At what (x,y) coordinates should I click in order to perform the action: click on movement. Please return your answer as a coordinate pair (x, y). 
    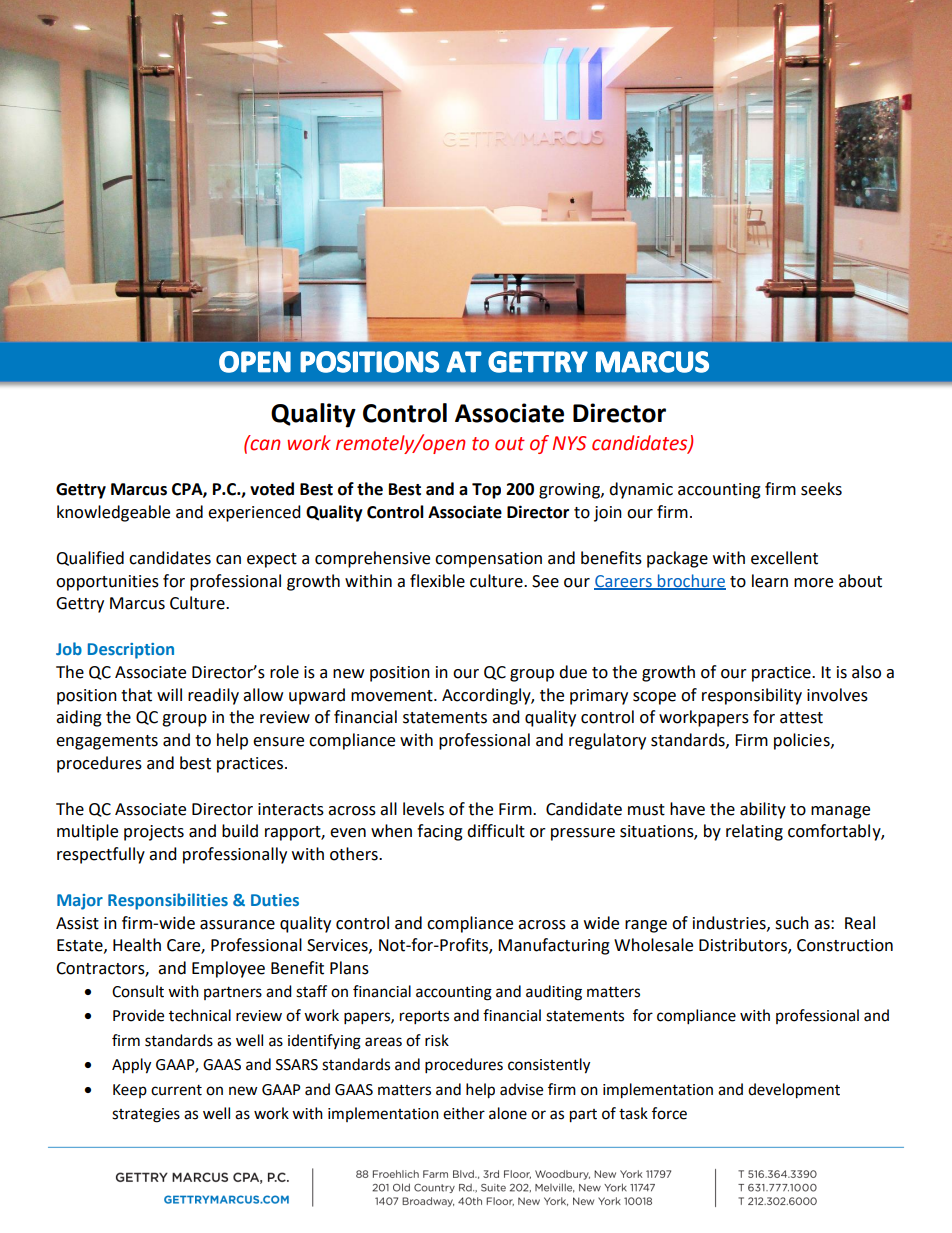
    Looking at the image, I should click on (393, 696).
